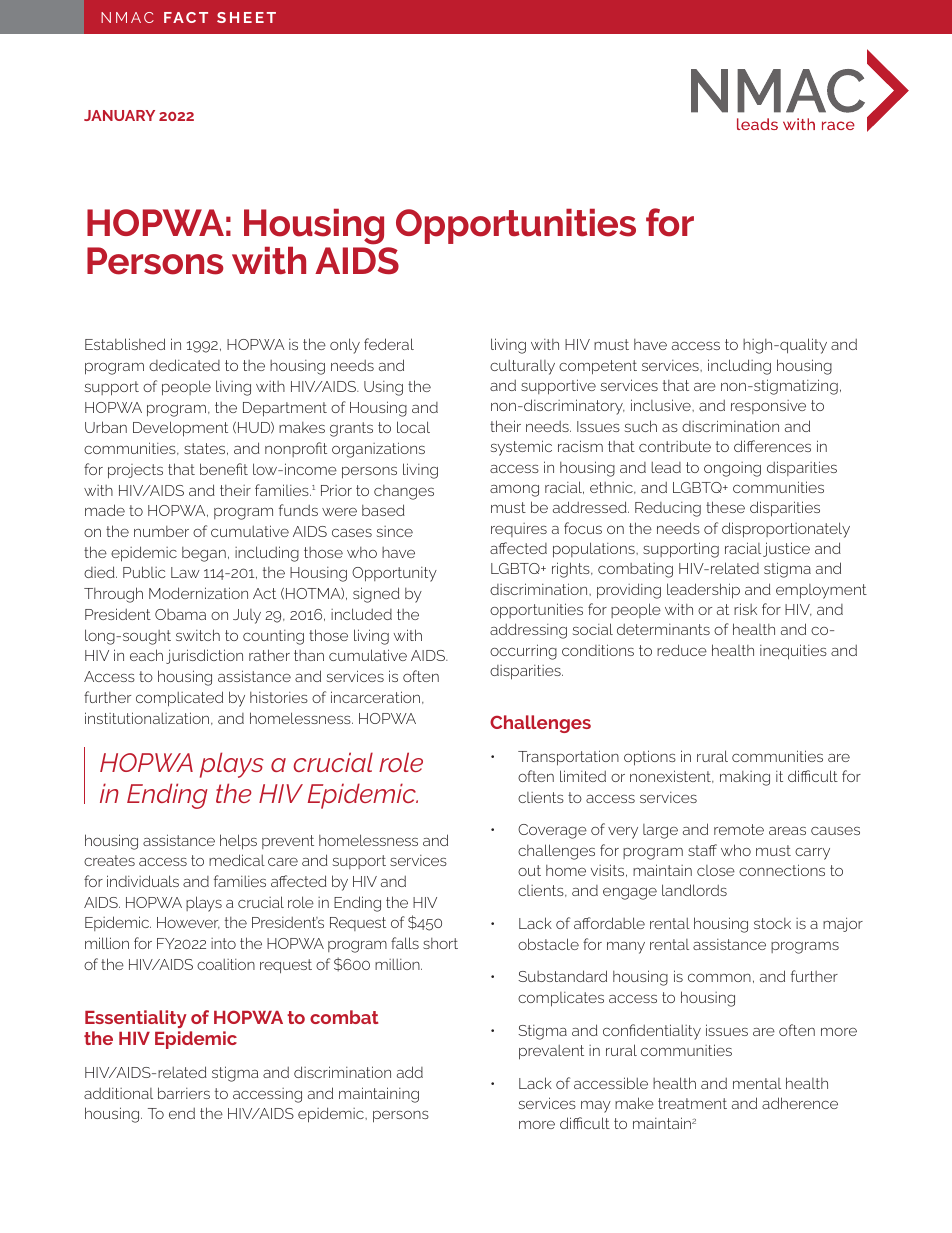 The height and width of the screenshot is (1233, 952). I want to click on these, so click(725, 507).
